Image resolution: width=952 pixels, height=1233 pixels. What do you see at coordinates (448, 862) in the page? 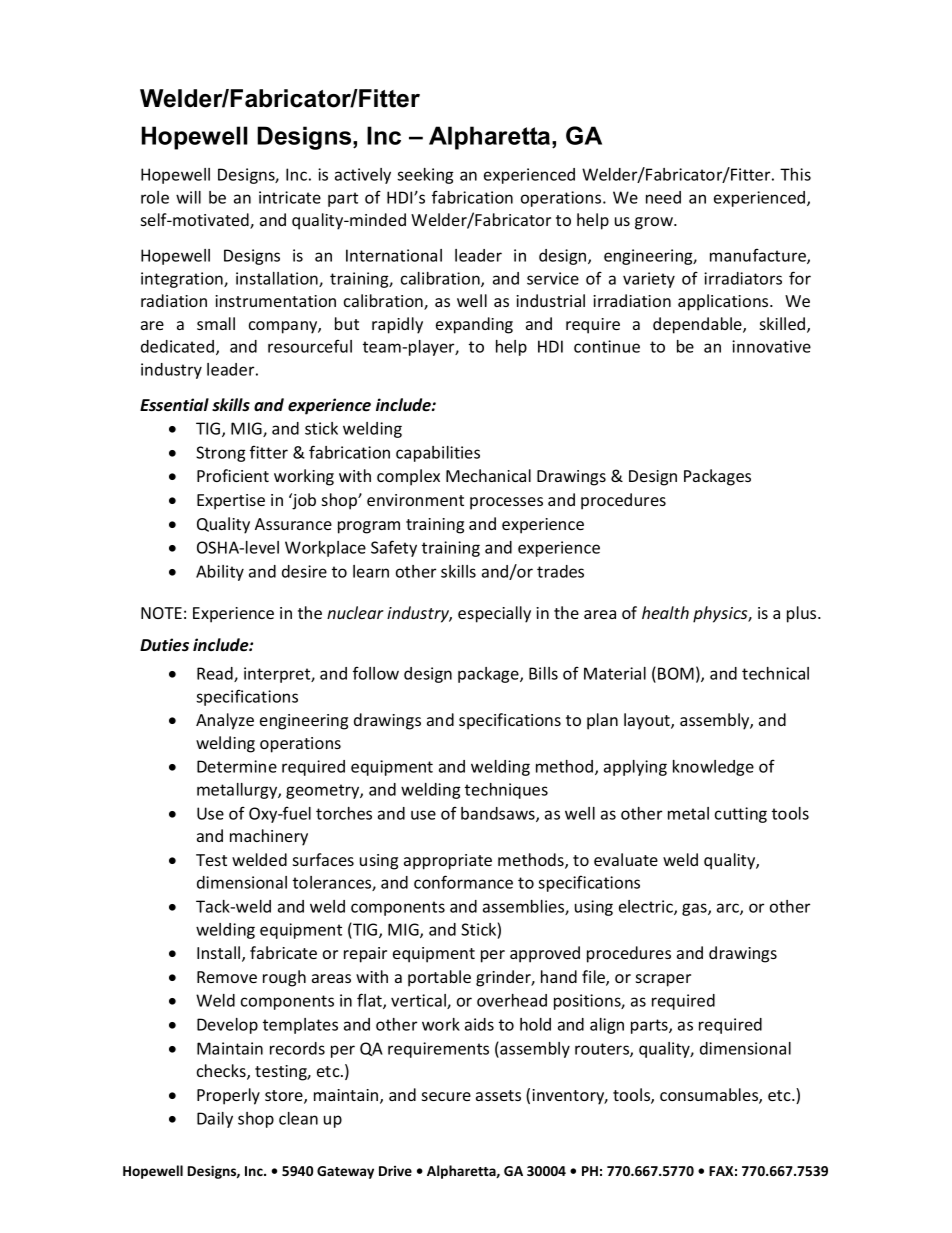
I see `appropriate` at bounding box center [448, 862].
